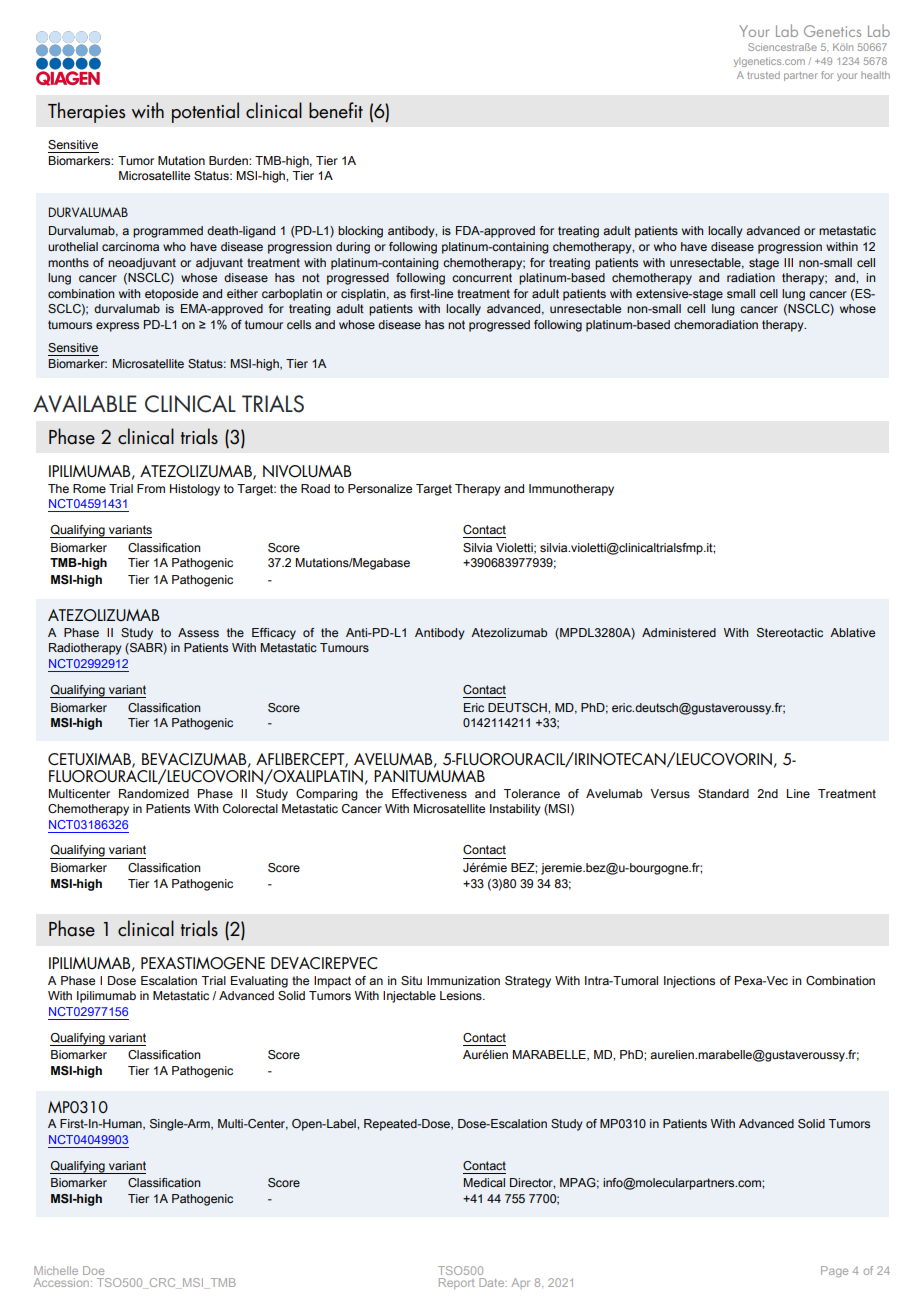 The image size is (924, 1308). Describe the element at coordinates (198, 632) in the page. I see `Assess` at that location.
